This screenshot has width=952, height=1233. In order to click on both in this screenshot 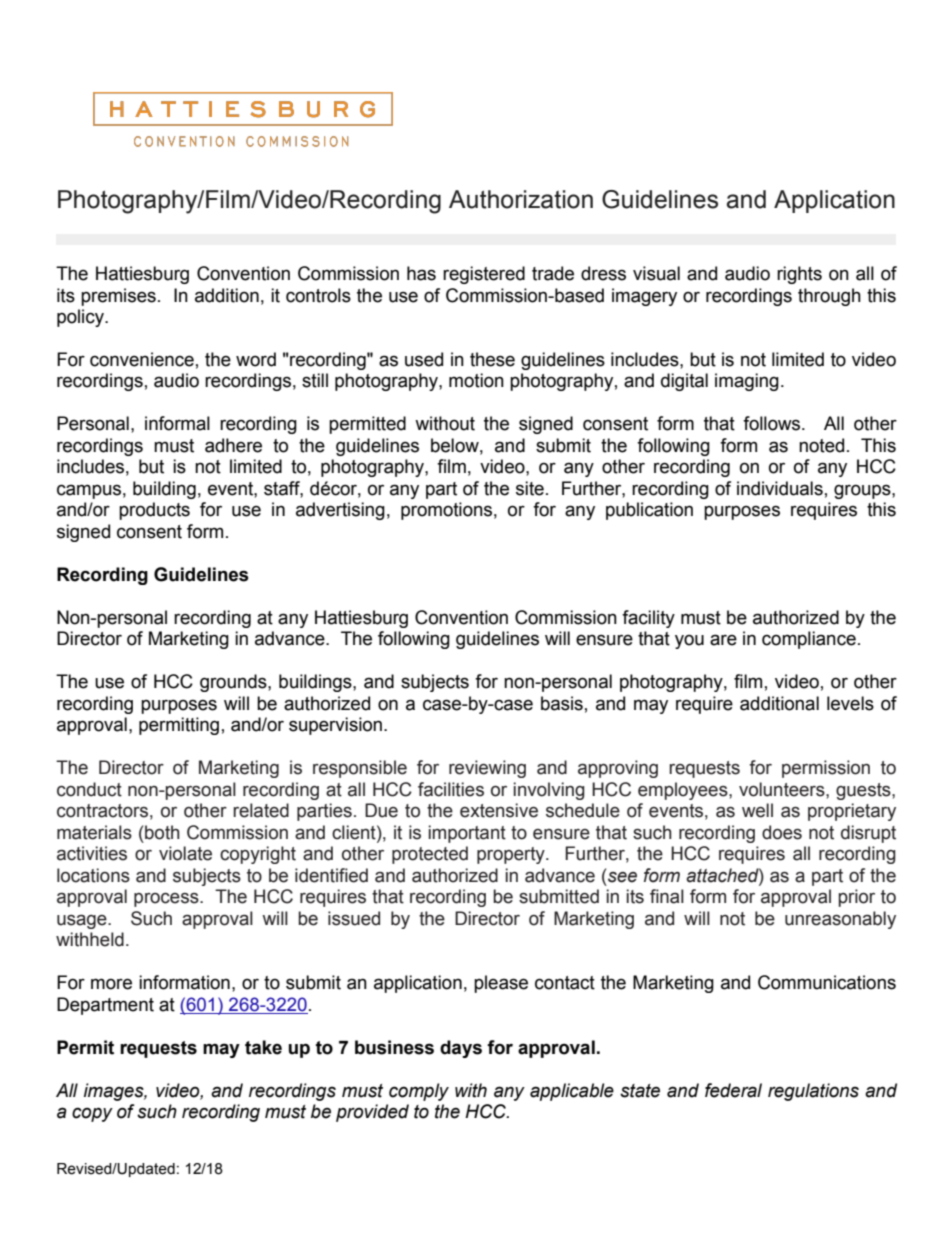, I will do `click(162, 832)`.
